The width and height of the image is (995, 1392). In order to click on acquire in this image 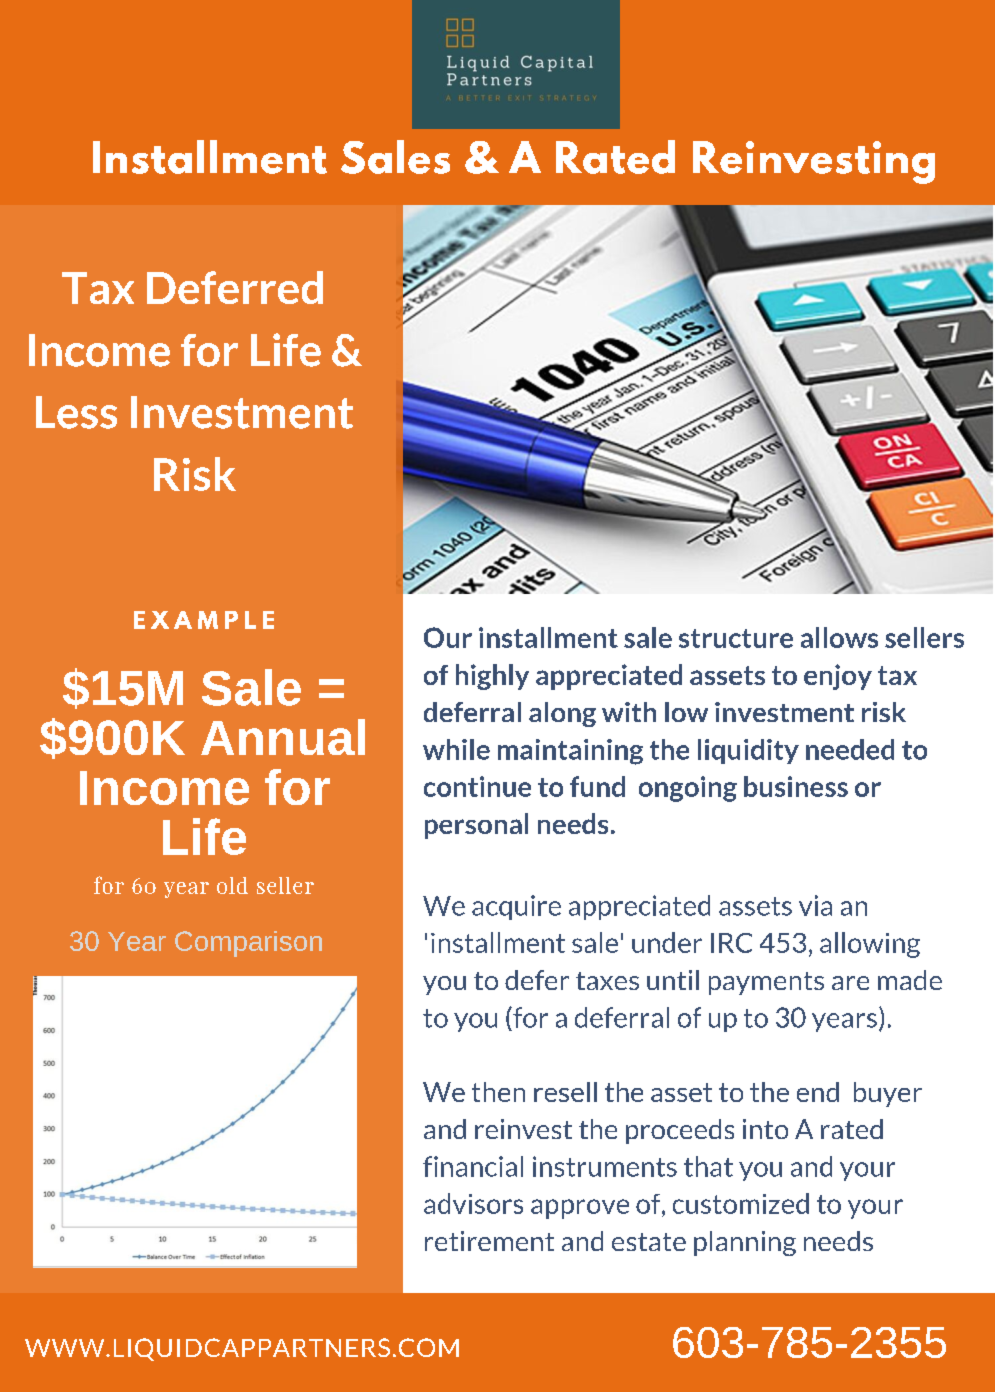, I will do `click(516, 907)`.
